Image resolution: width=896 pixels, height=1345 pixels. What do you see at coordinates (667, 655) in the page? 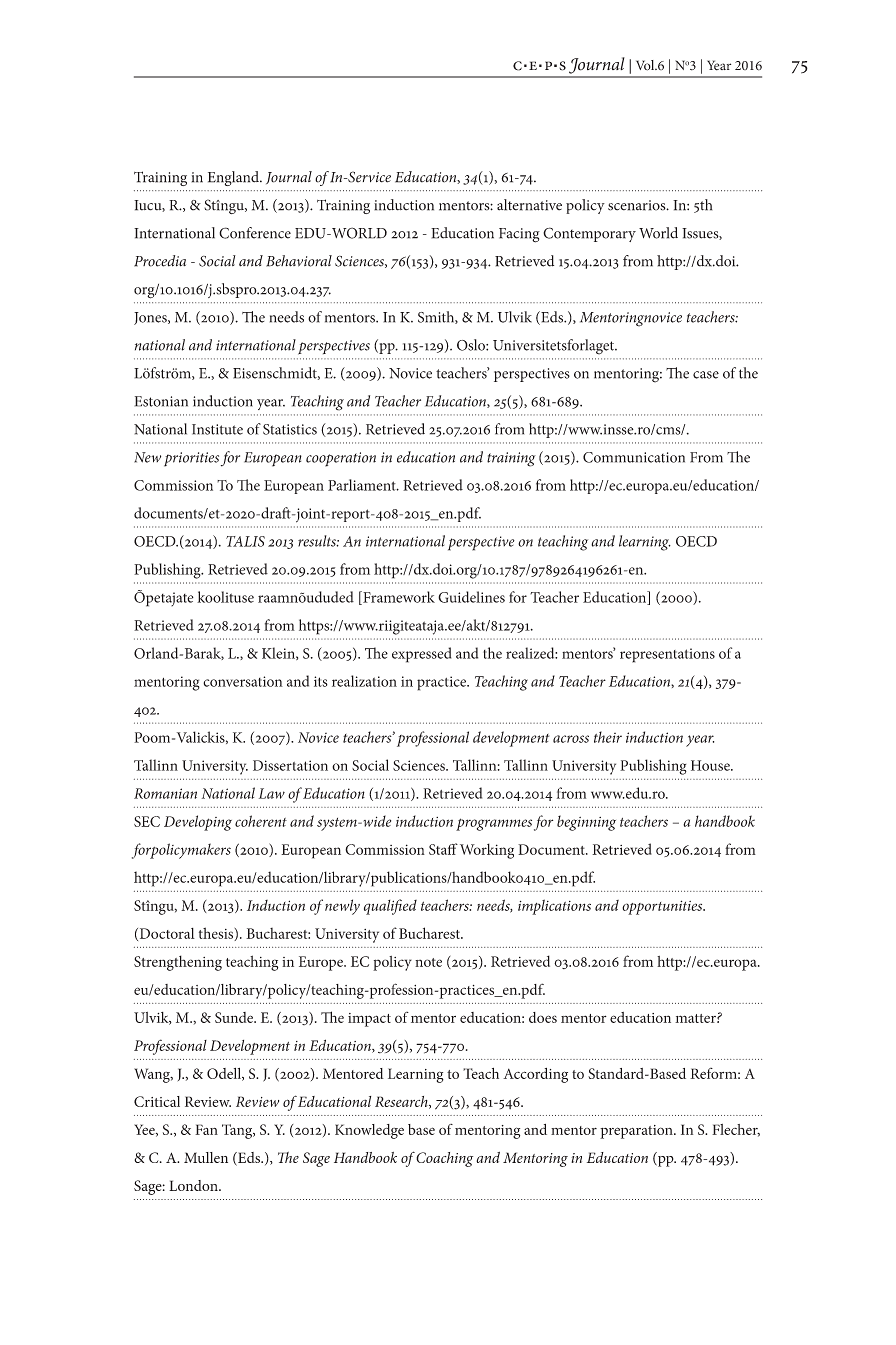
I see `representations` at bounding box center [667, 655].
